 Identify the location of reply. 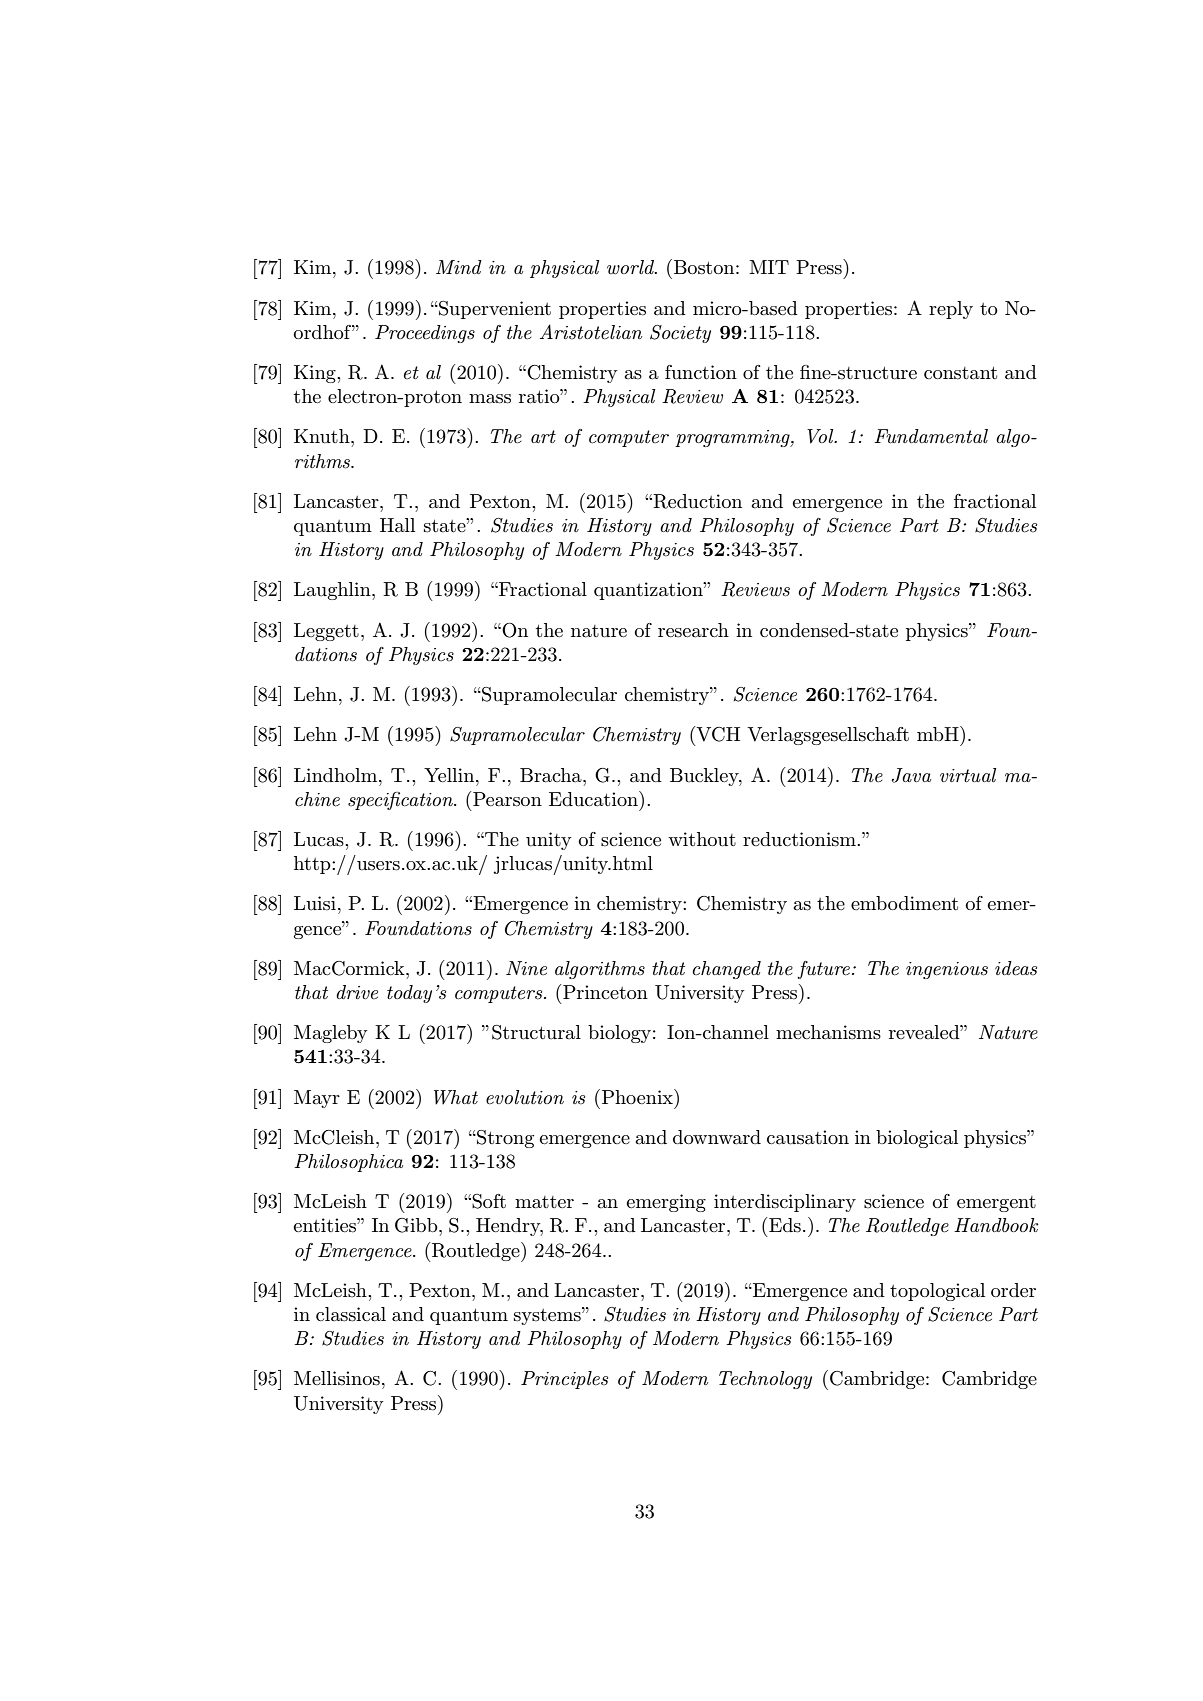
(951, 310).
